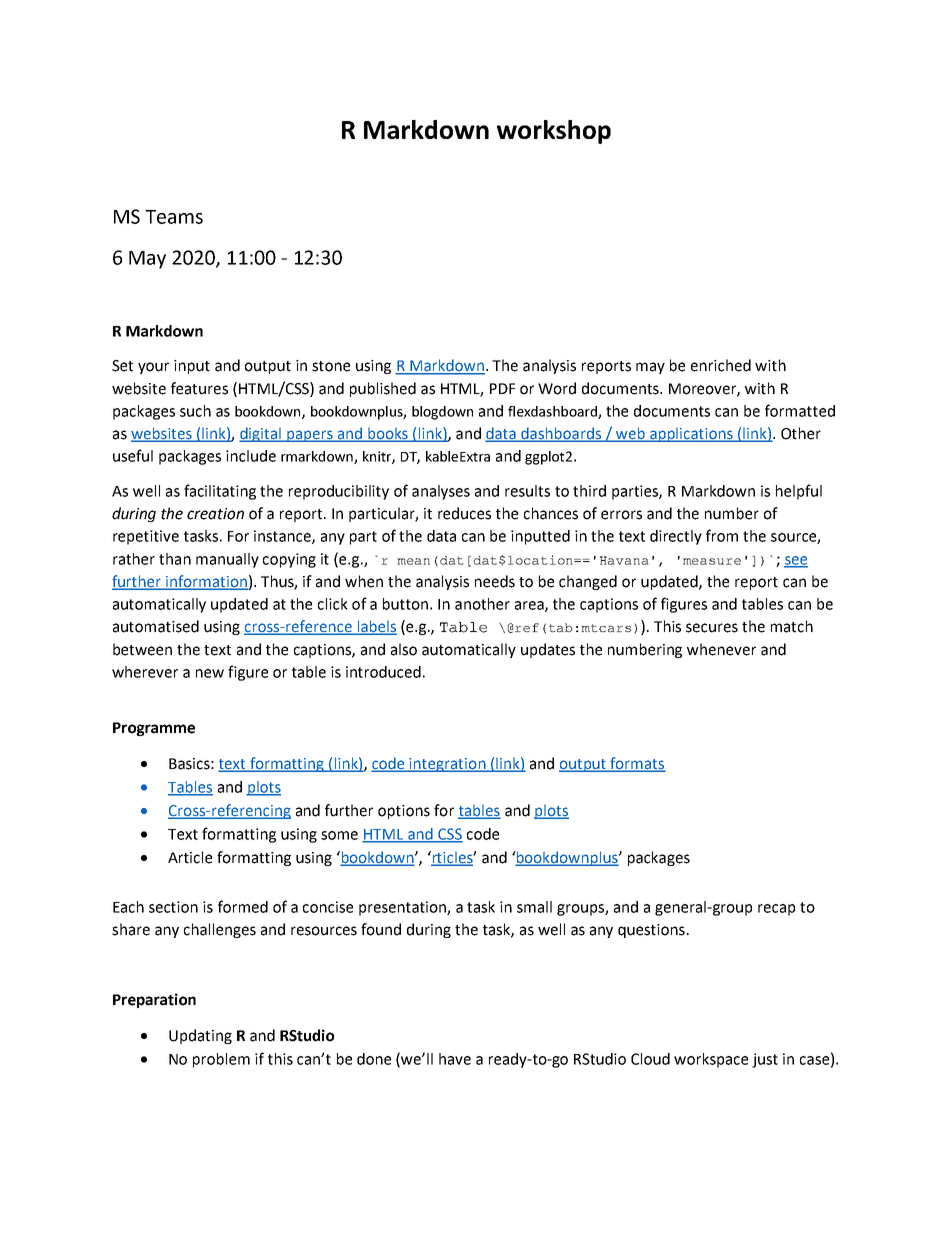 The width and height of the screenshot is (952, 1233). What do you see at coordinates (210, 673) in the screenshot?
I see `new` at bounding box center [210, 673].
